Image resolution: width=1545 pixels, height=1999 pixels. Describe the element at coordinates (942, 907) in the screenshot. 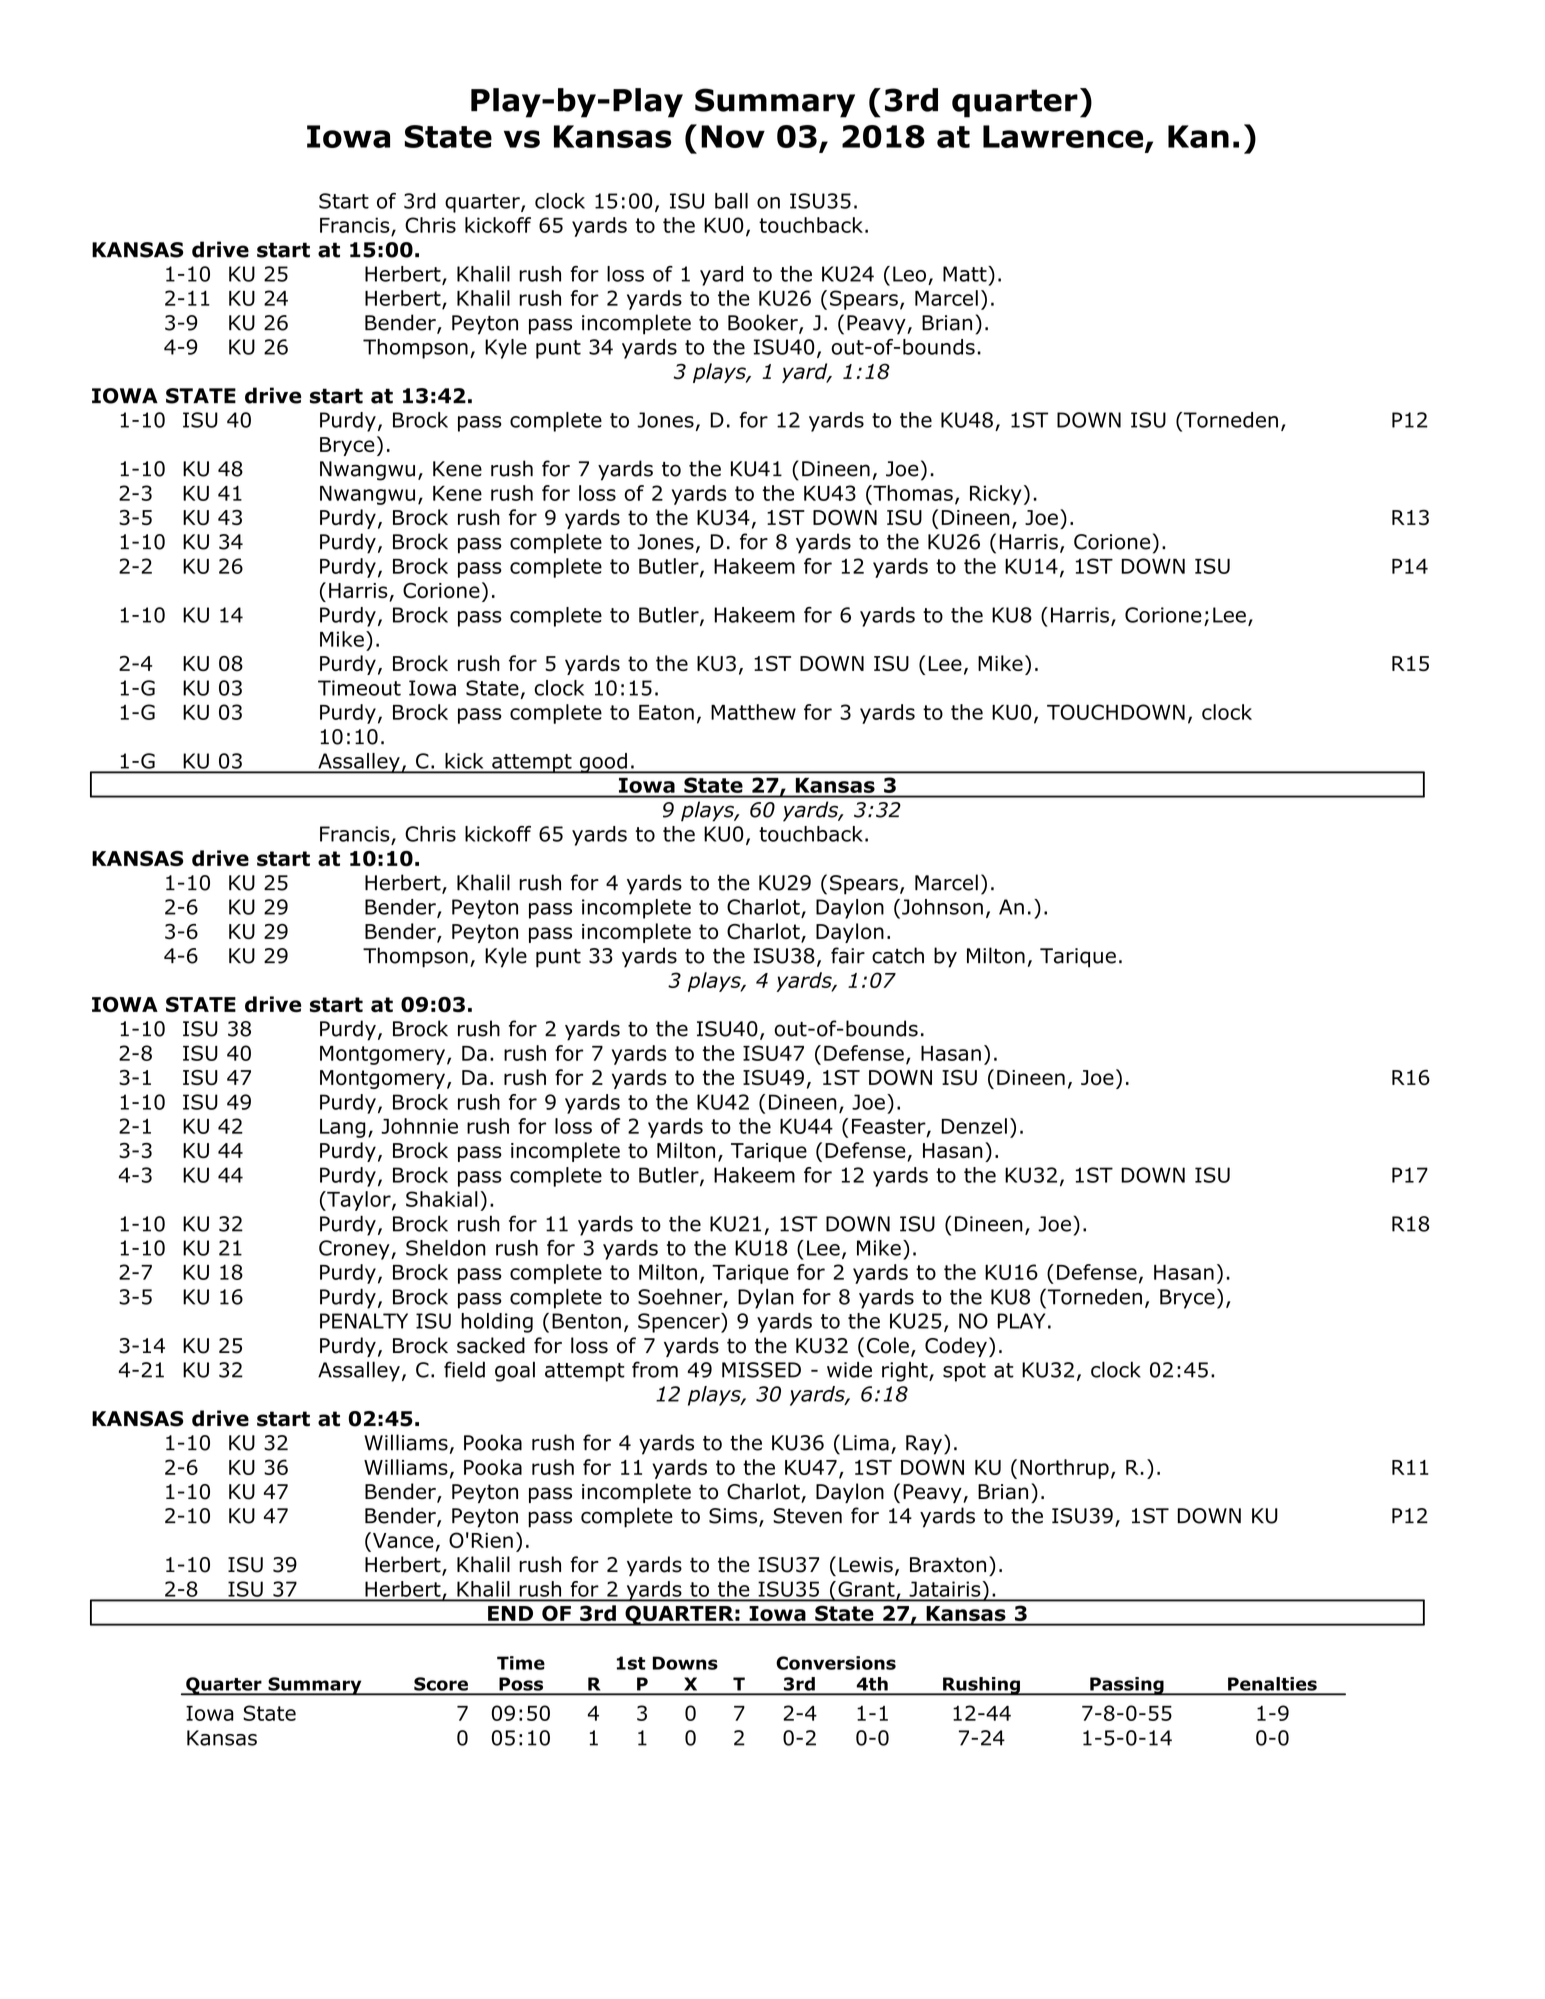

I see `Johnson` at that location.
